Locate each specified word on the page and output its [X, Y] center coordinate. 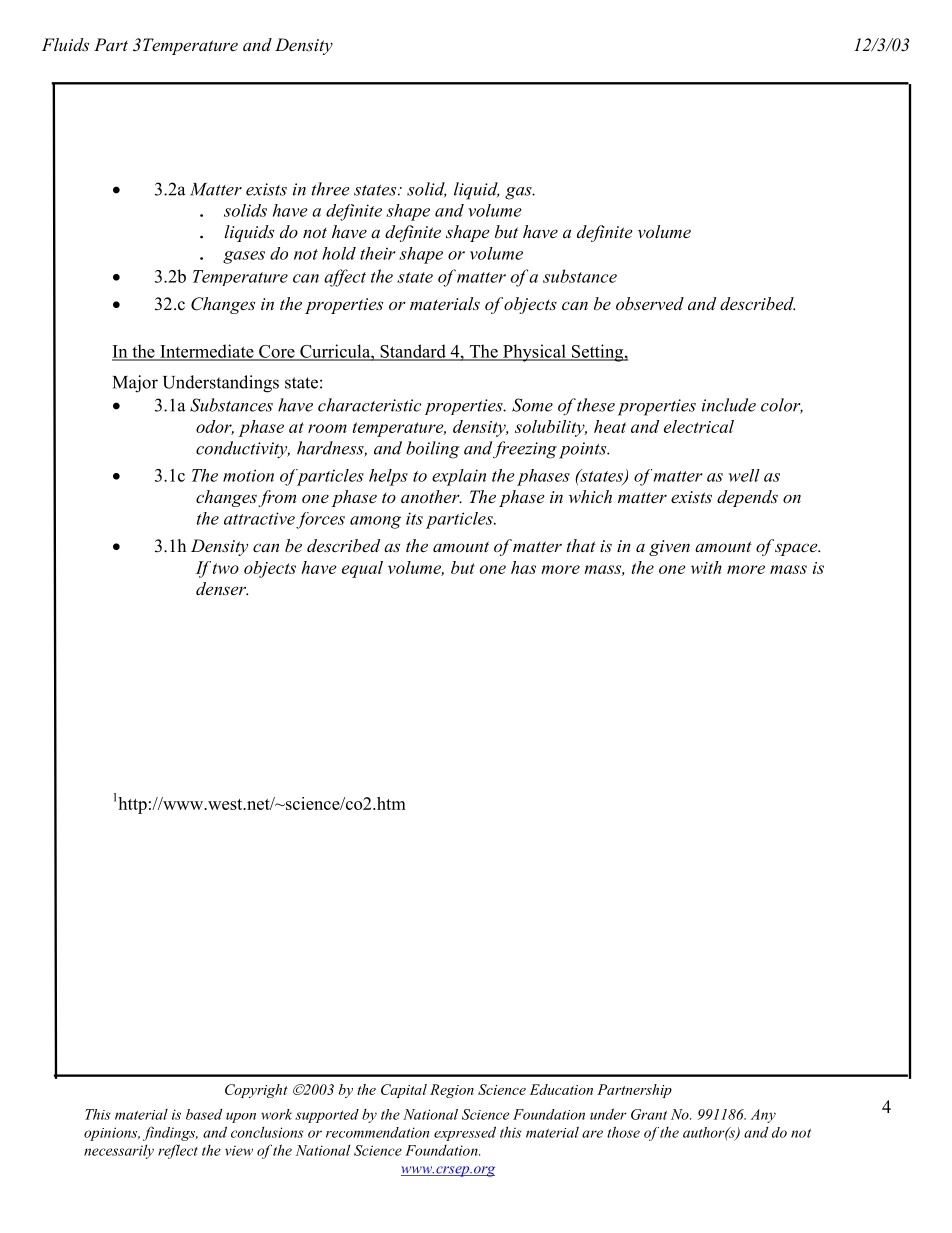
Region [452, 1091]
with [706, 567]
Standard [413, 352]
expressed [465, 1133]
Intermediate [207, 352]
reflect [178, 1151]
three [331, 189]
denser [222, 588]
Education [561, 1089]
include [729, 405]
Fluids [65, 44]
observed [650, 303]
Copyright [256, 1091]
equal [362, 569]
